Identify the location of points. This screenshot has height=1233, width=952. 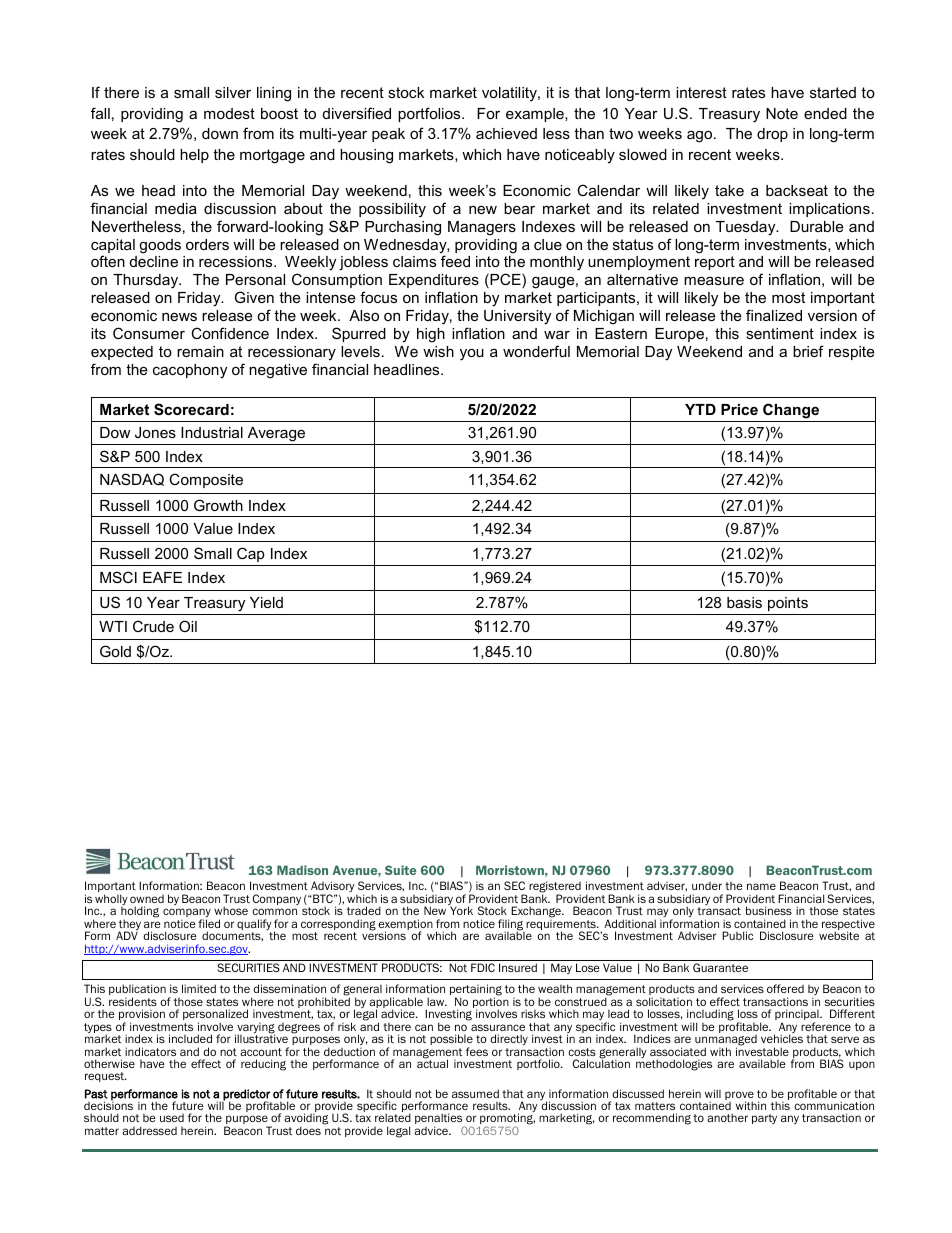
(788, 604).
